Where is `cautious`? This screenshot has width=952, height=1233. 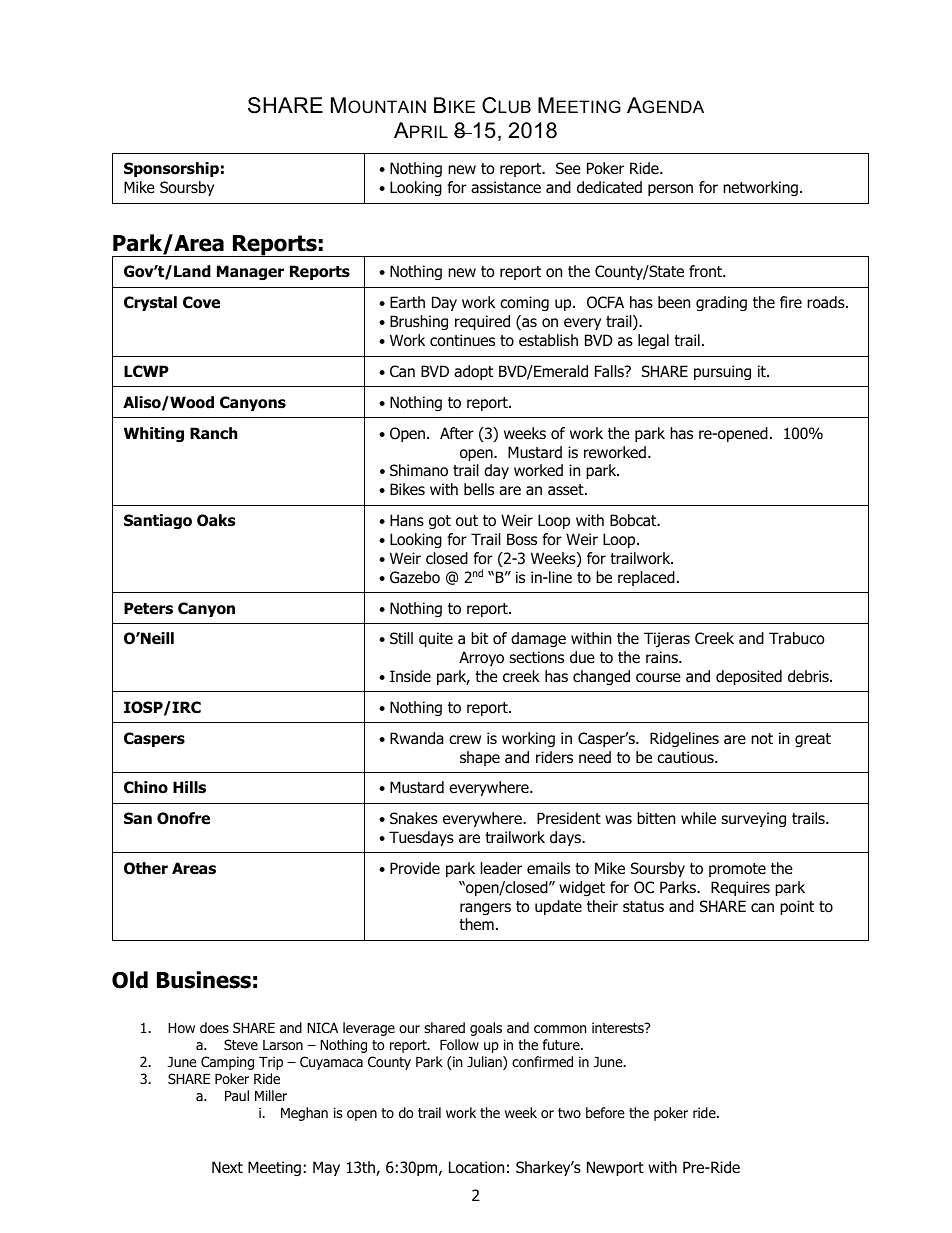
cautious is located at coordinates (686, 757).
